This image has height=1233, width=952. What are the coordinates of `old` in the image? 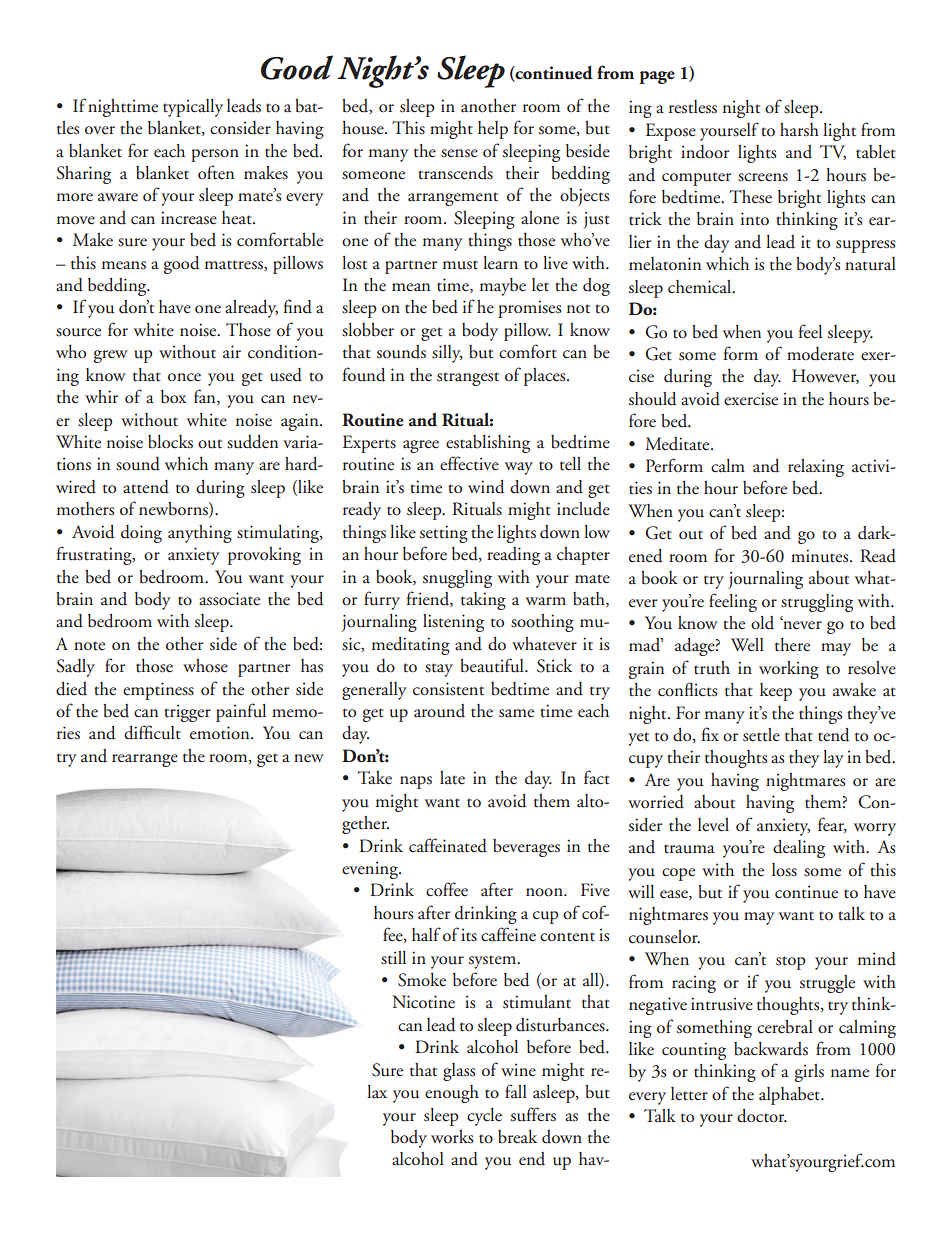 It's located at (762, 623).
